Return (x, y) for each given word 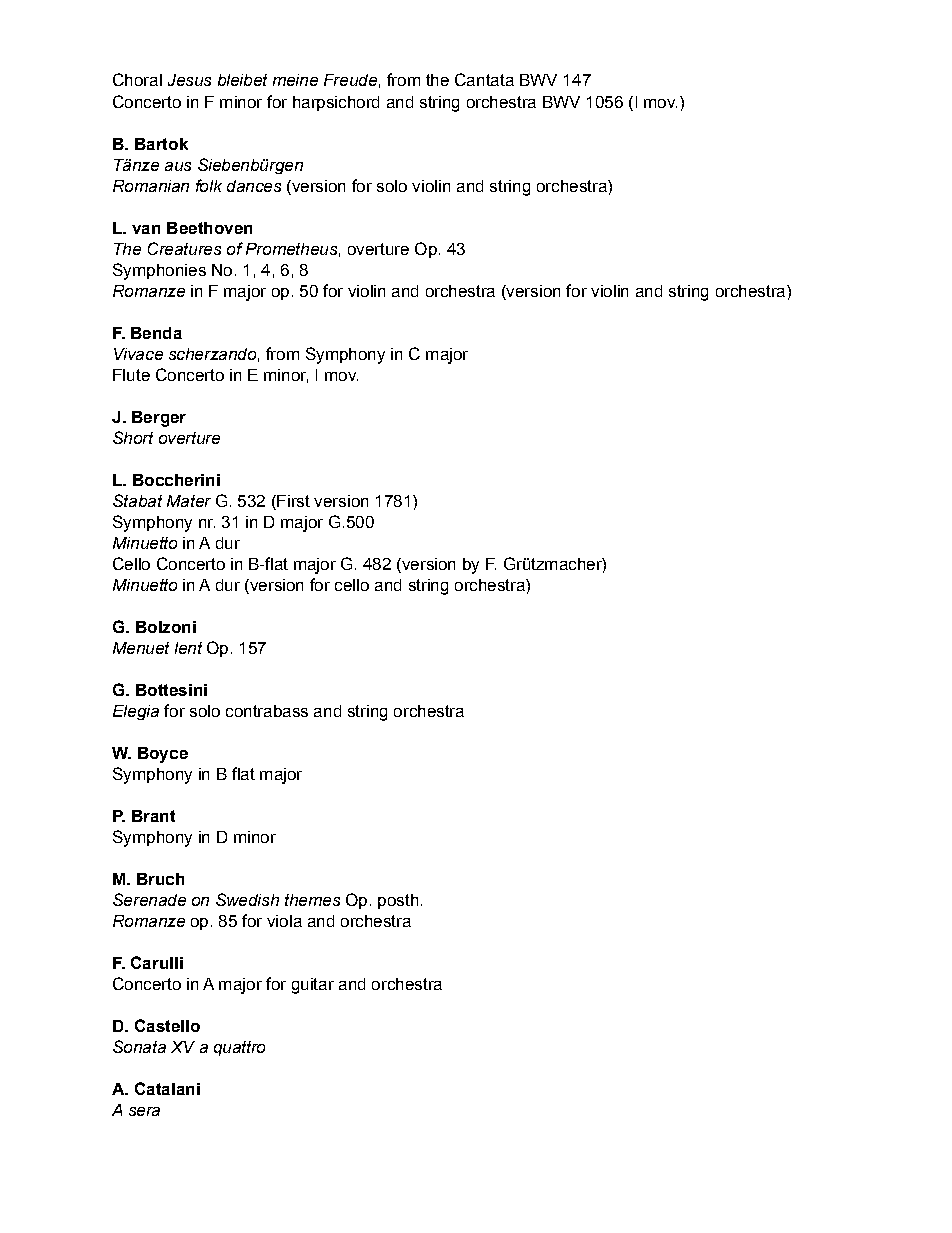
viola (284, 921)
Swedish (247, 899)
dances (254, 186)
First (292, 501)
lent (188, 648)
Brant (153, 816)
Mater (189, 501)
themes (312, 900)
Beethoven (209, 228)
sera (144, 1111)
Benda (156, 333)
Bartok (161, 144)
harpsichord (336, 103)
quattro (239, 1048)
